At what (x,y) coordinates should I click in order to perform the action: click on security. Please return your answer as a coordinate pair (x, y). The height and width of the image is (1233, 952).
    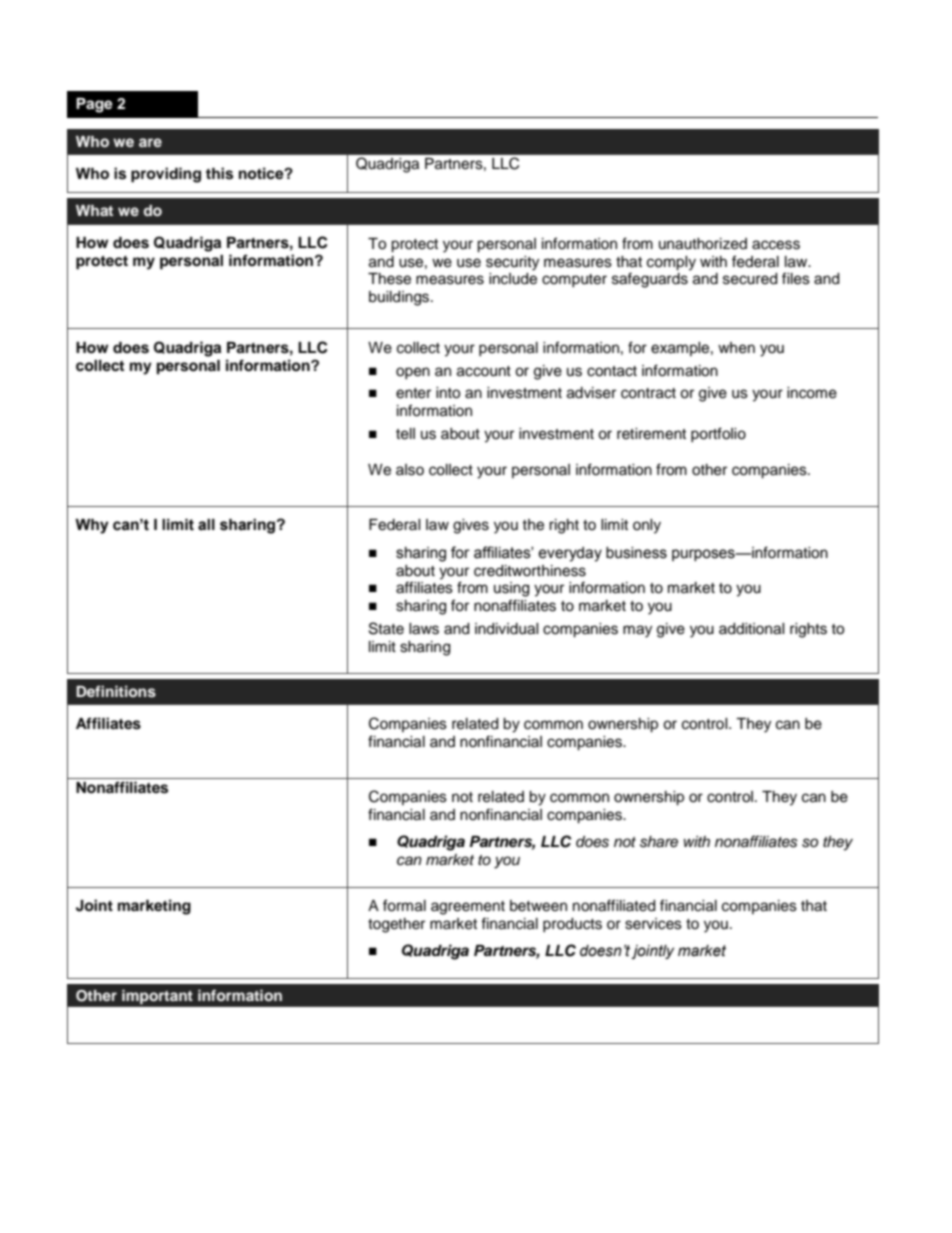
    Looking at the image, I should click on (512, 263).
